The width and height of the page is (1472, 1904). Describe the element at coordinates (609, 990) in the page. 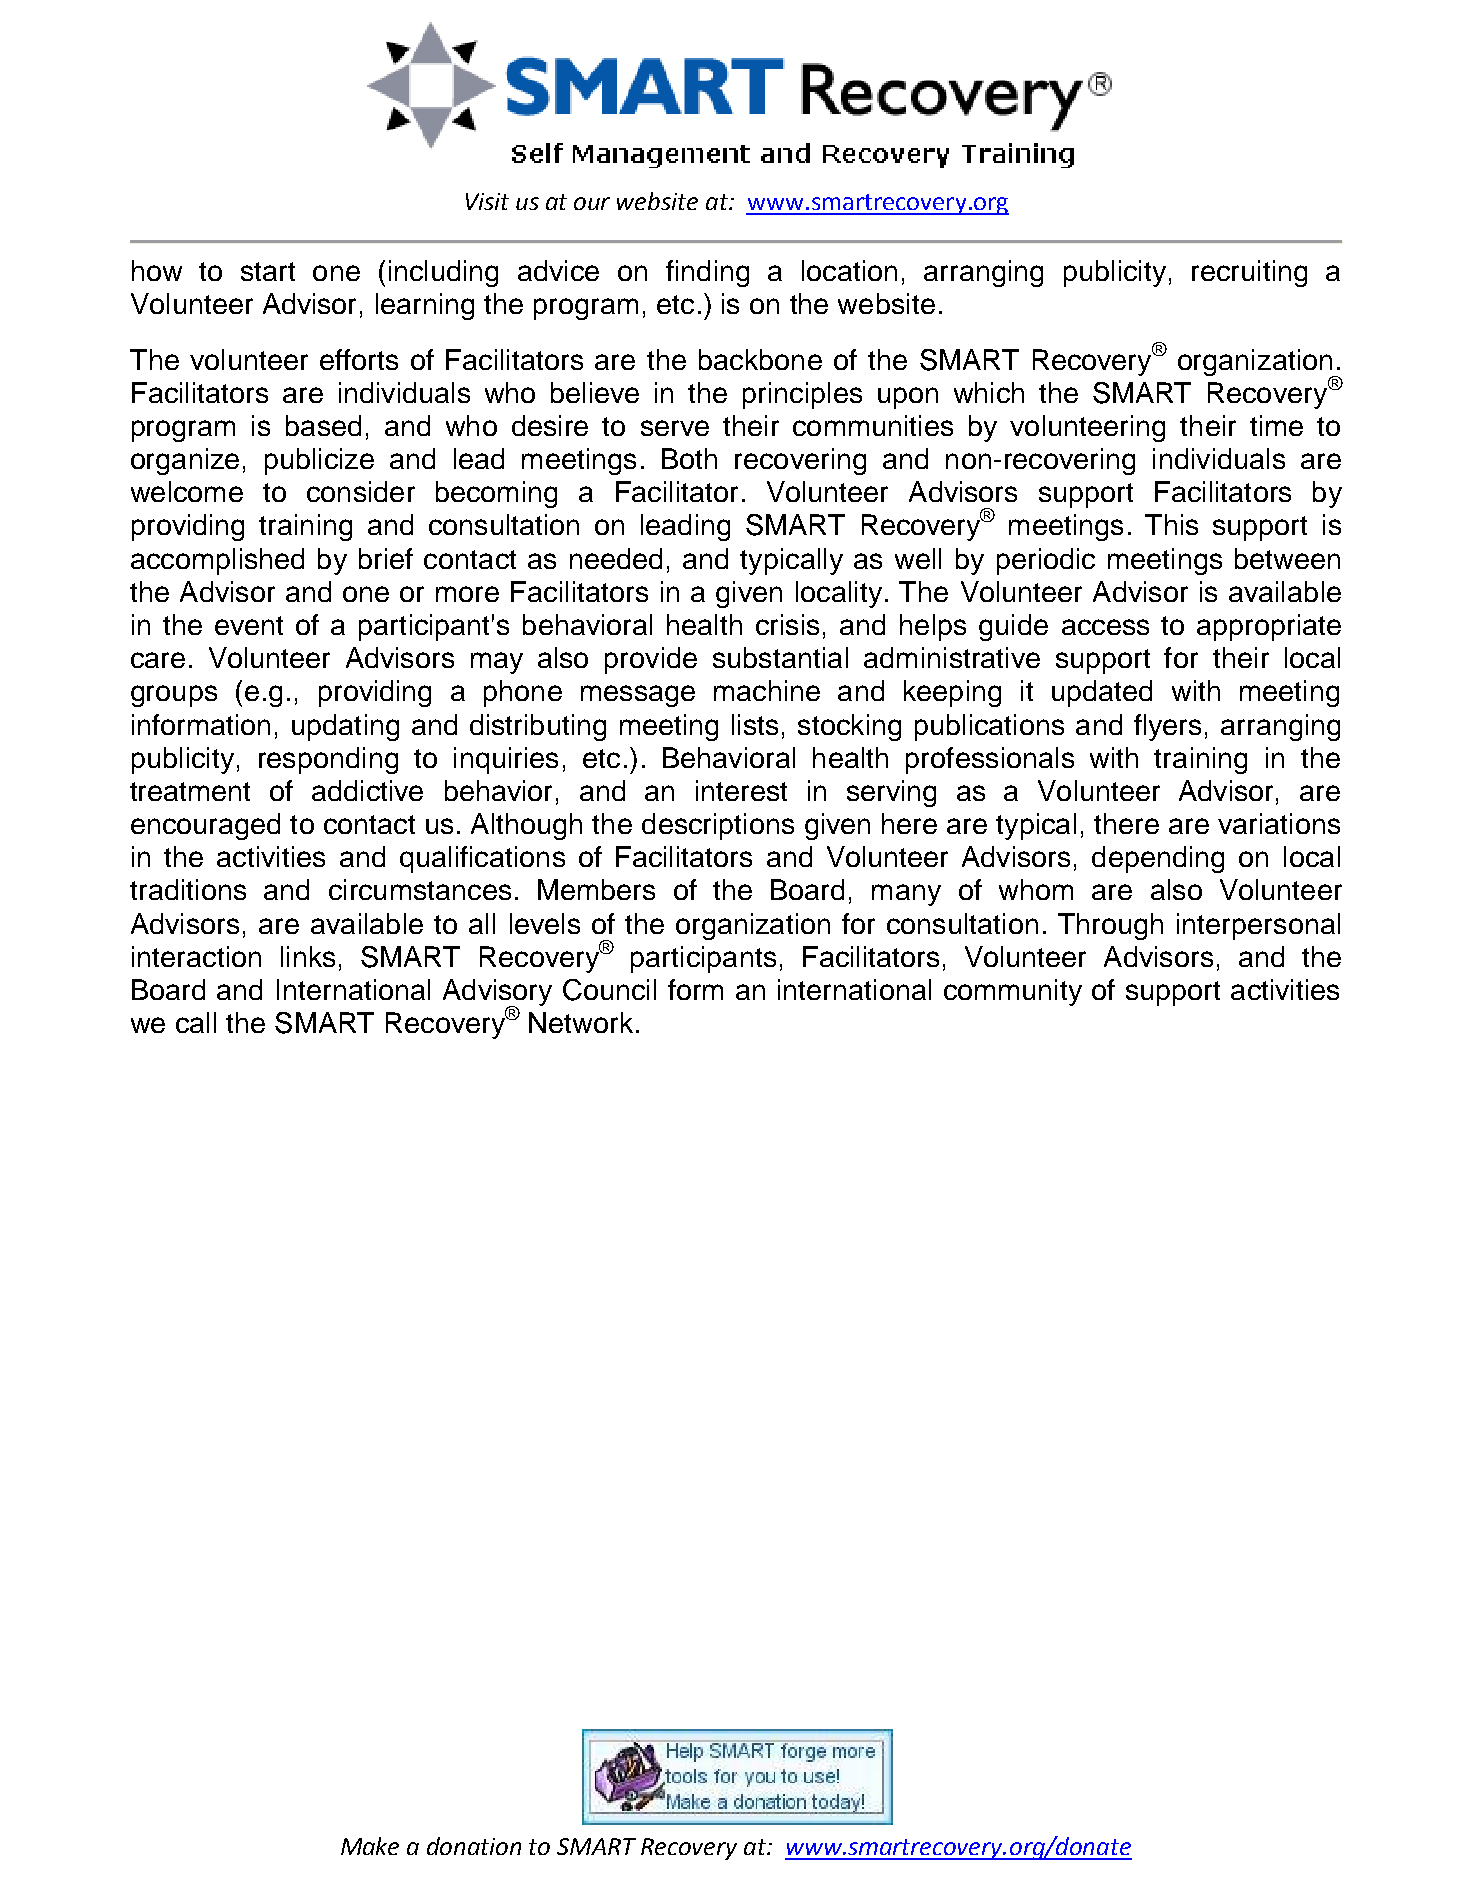

I see `Council` at that location.
